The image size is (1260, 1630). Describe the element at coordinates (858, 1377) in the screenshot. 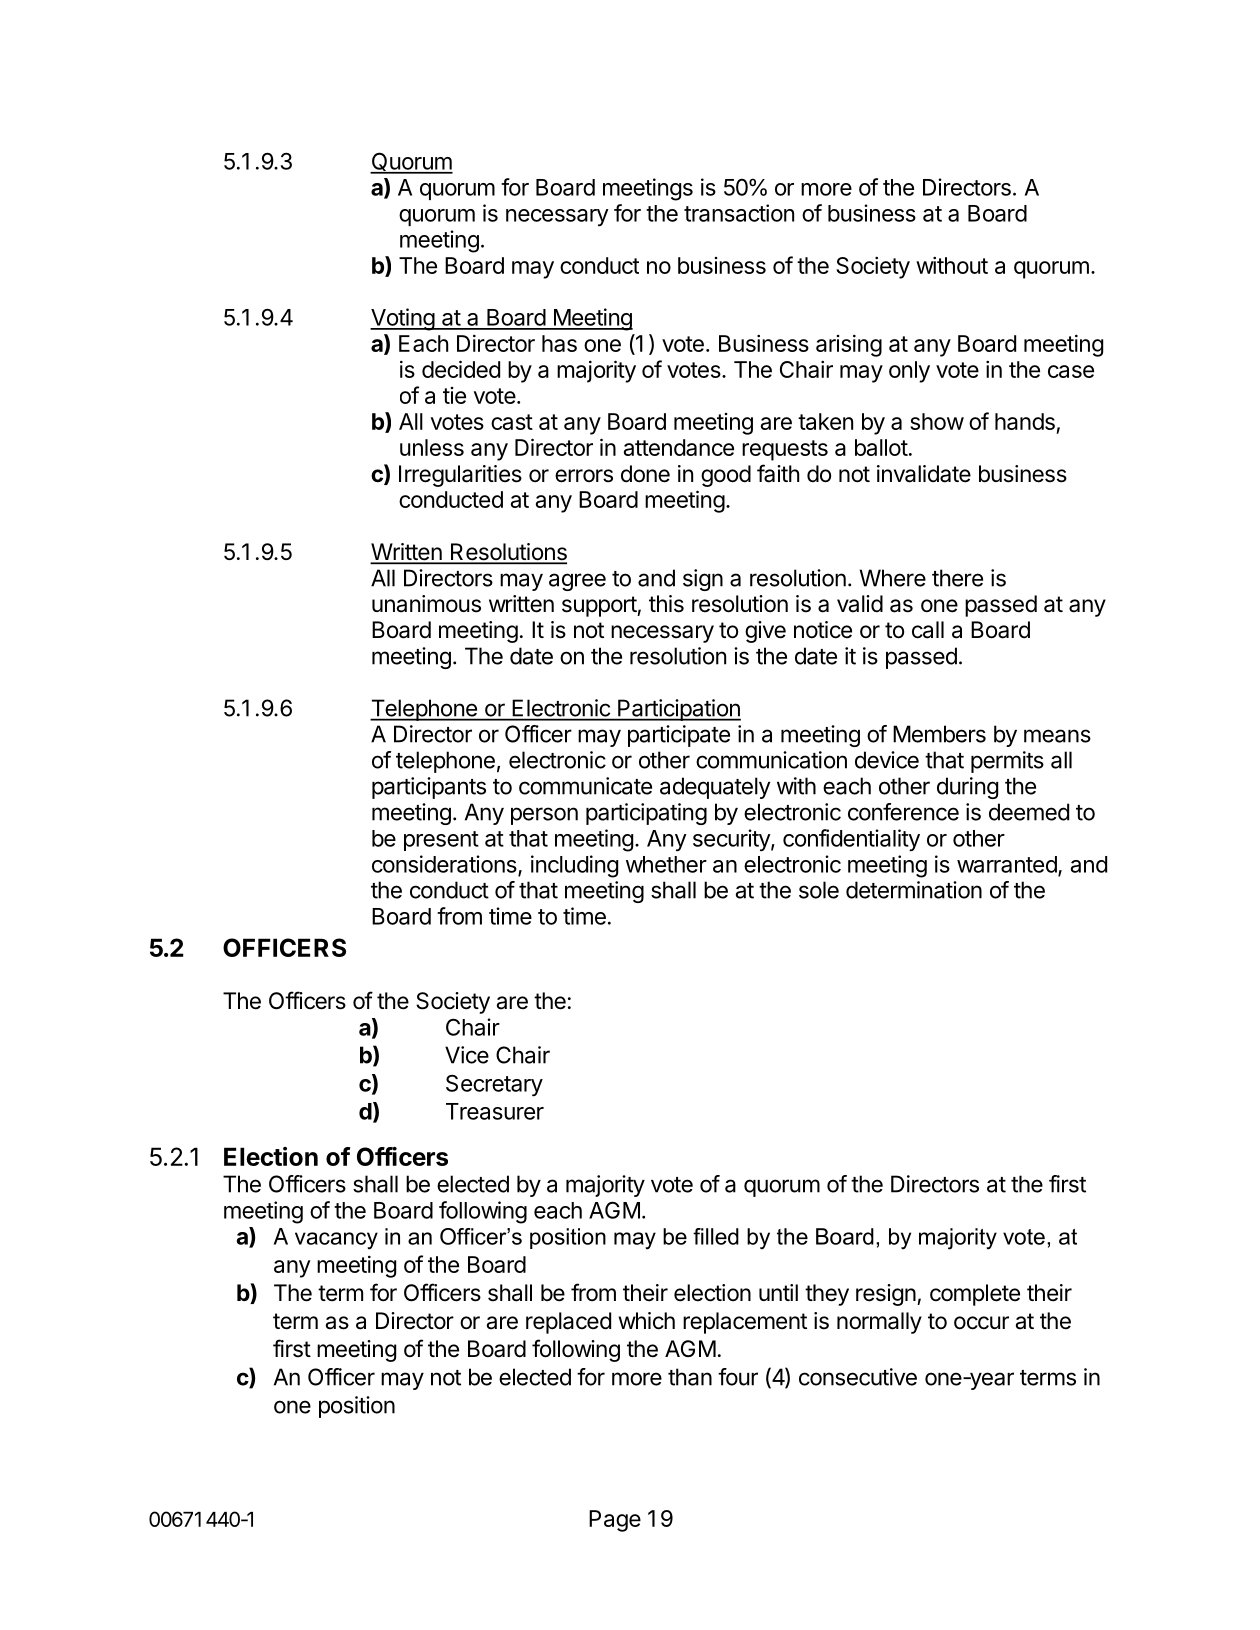

I see `consecutive` at that location.
